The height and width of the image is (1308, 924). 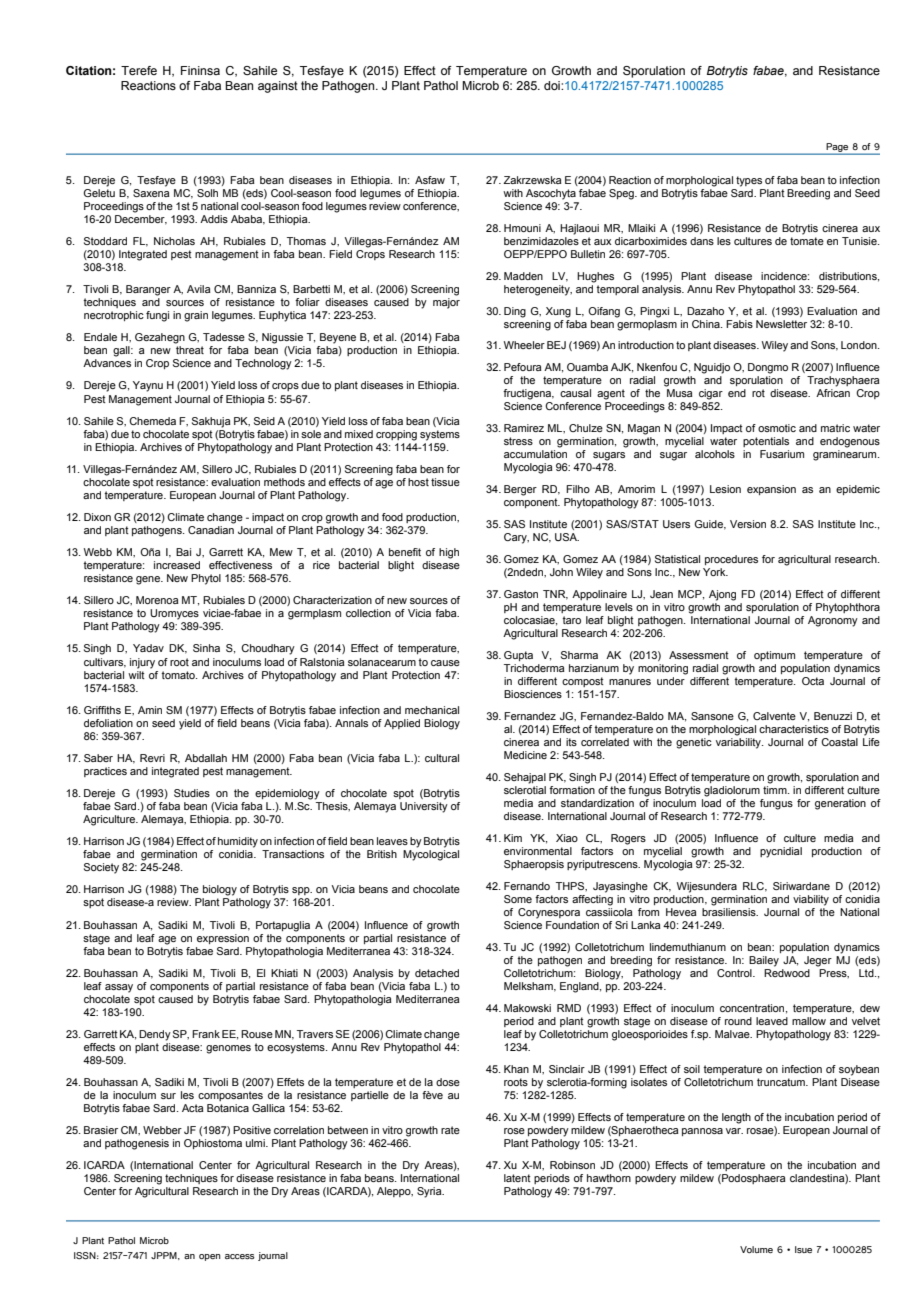 I want to click on against, so click(x=278, y=87).
